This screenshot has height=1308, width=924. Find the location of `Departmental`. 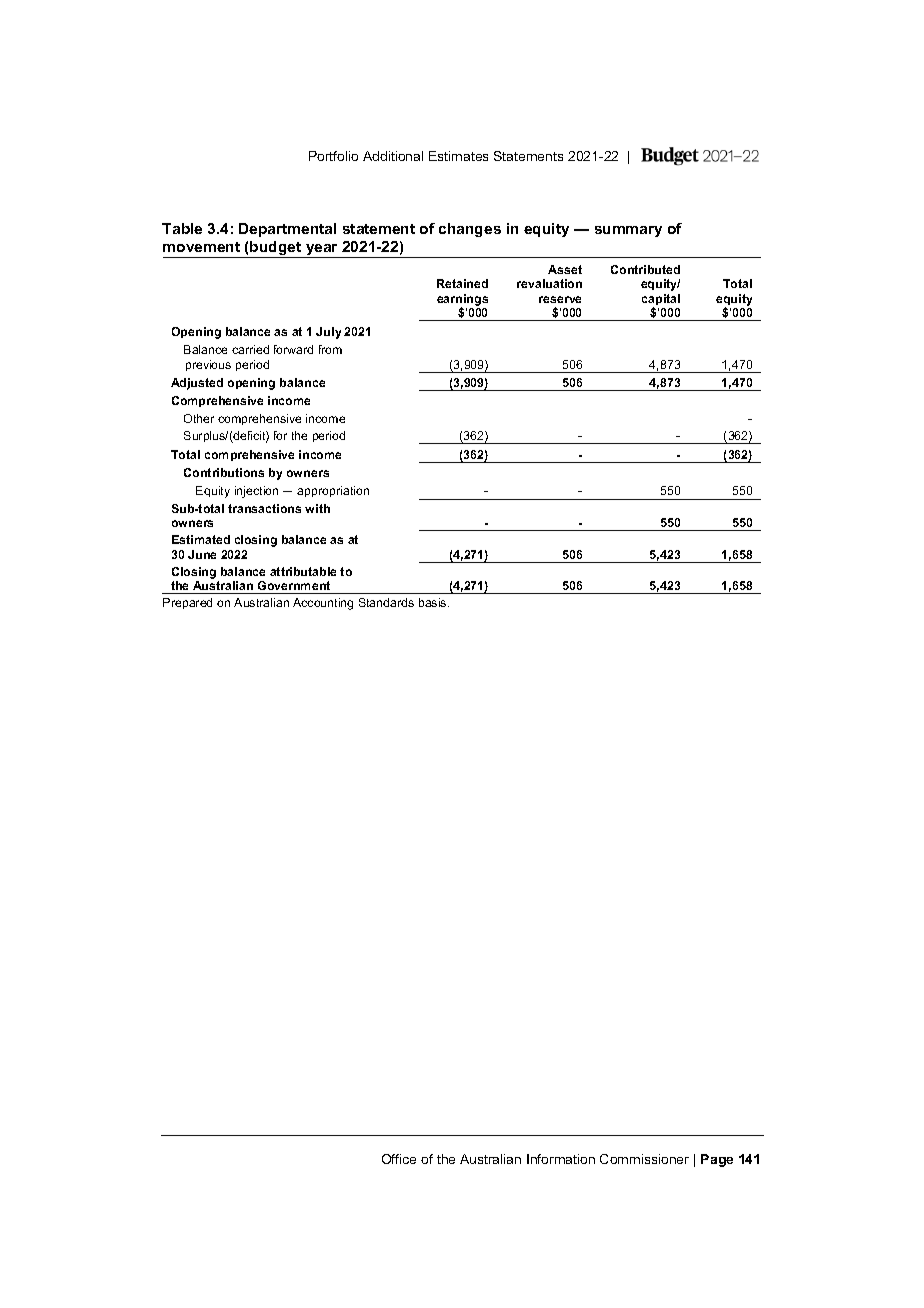

Departmental is located at coordinates (287, 230).
